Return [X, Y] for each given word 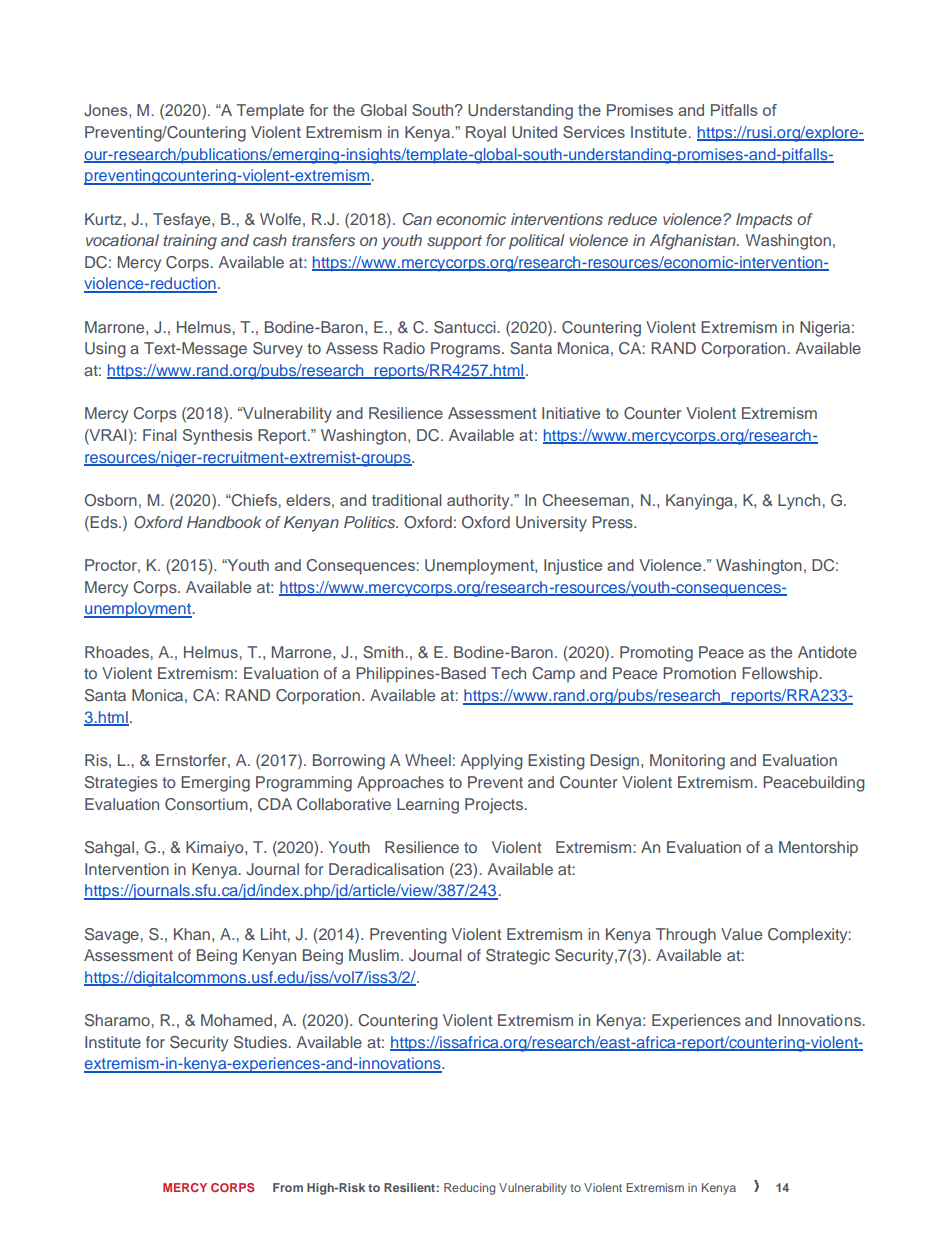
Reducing [469, 1189]
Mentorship [818, 849]
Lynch [800, 502]
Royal [486, 134]
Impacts [764, 221]
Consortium [207, 804]
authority [479, 502]
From [288, 1187]
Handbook [224, 522]
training [190, 242]
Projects [495, 806]
